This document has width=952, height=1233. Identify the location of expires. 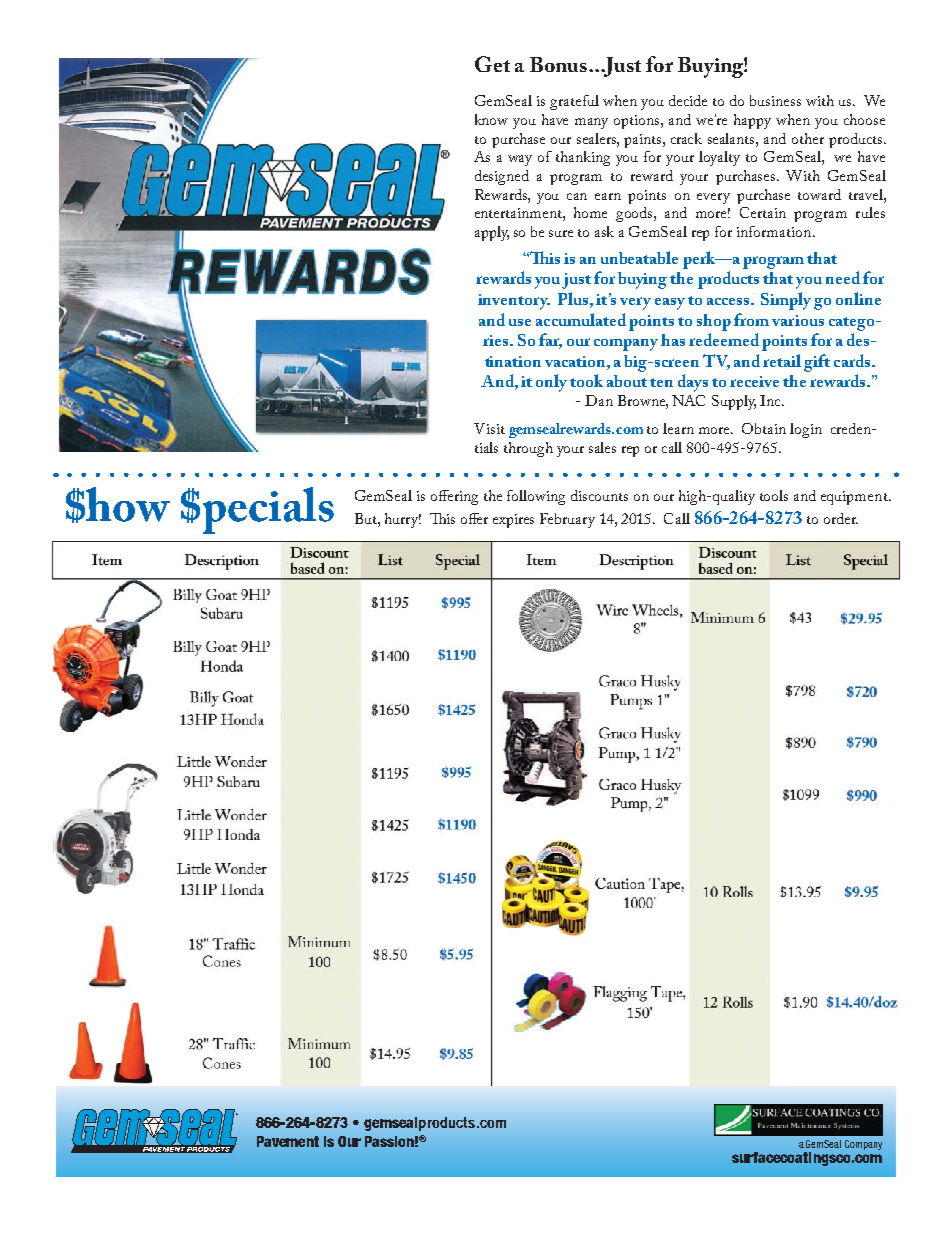
(513, 521).
